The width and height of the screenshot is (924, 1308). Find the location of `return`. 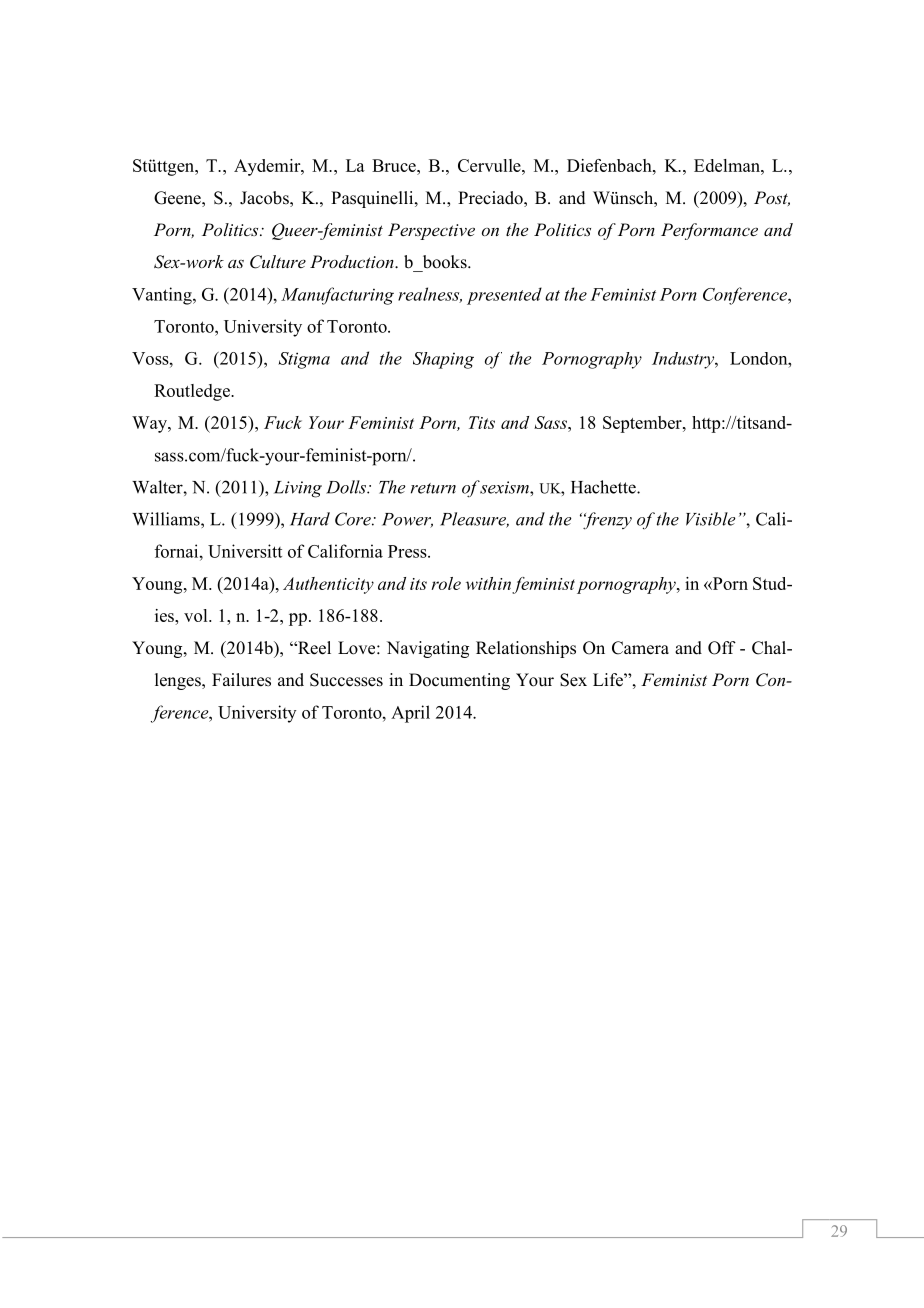

return is located at coordinates (433, 488).
